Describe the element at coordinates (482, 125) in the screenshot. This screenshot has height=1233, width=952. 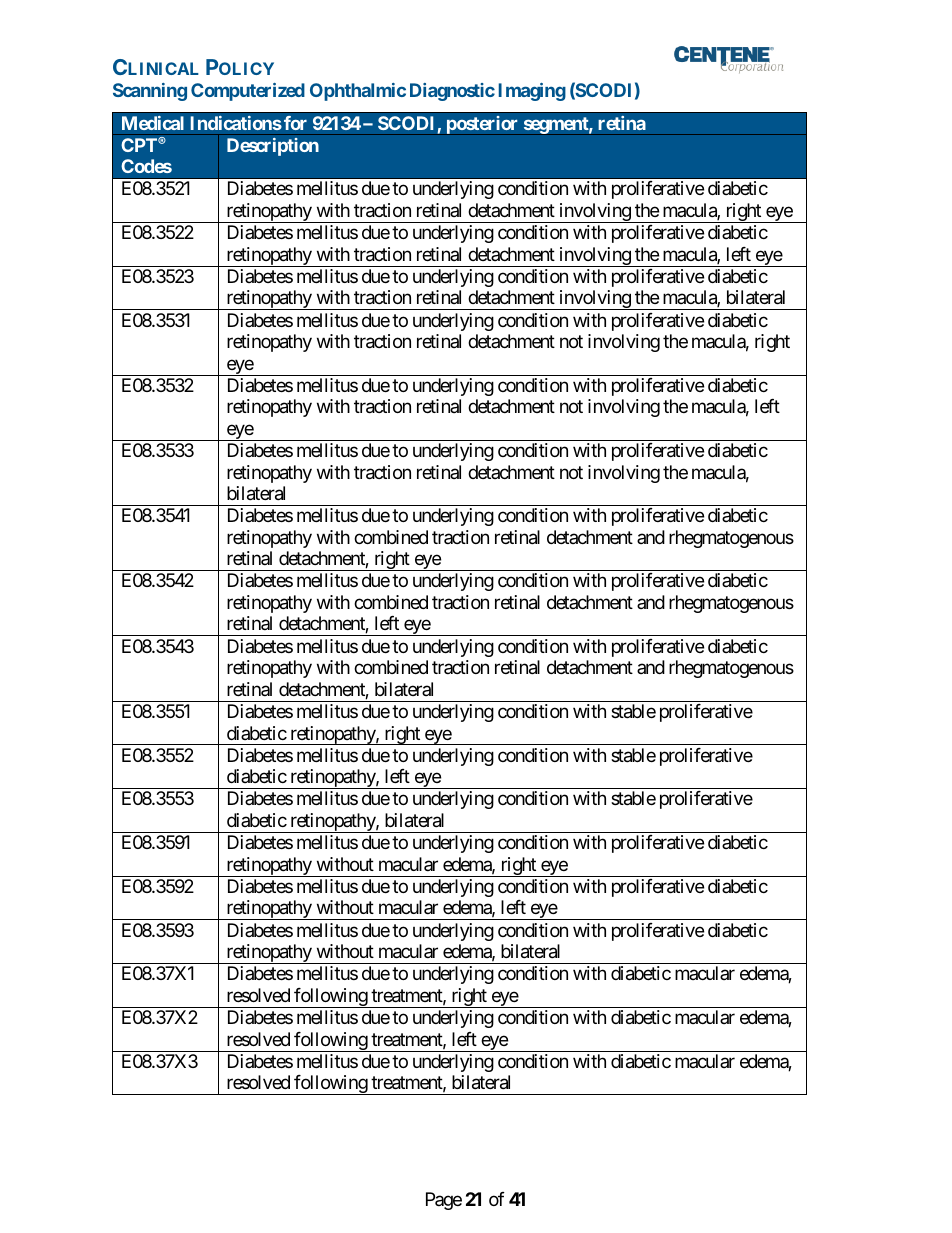
I see `posterior` at that location.
